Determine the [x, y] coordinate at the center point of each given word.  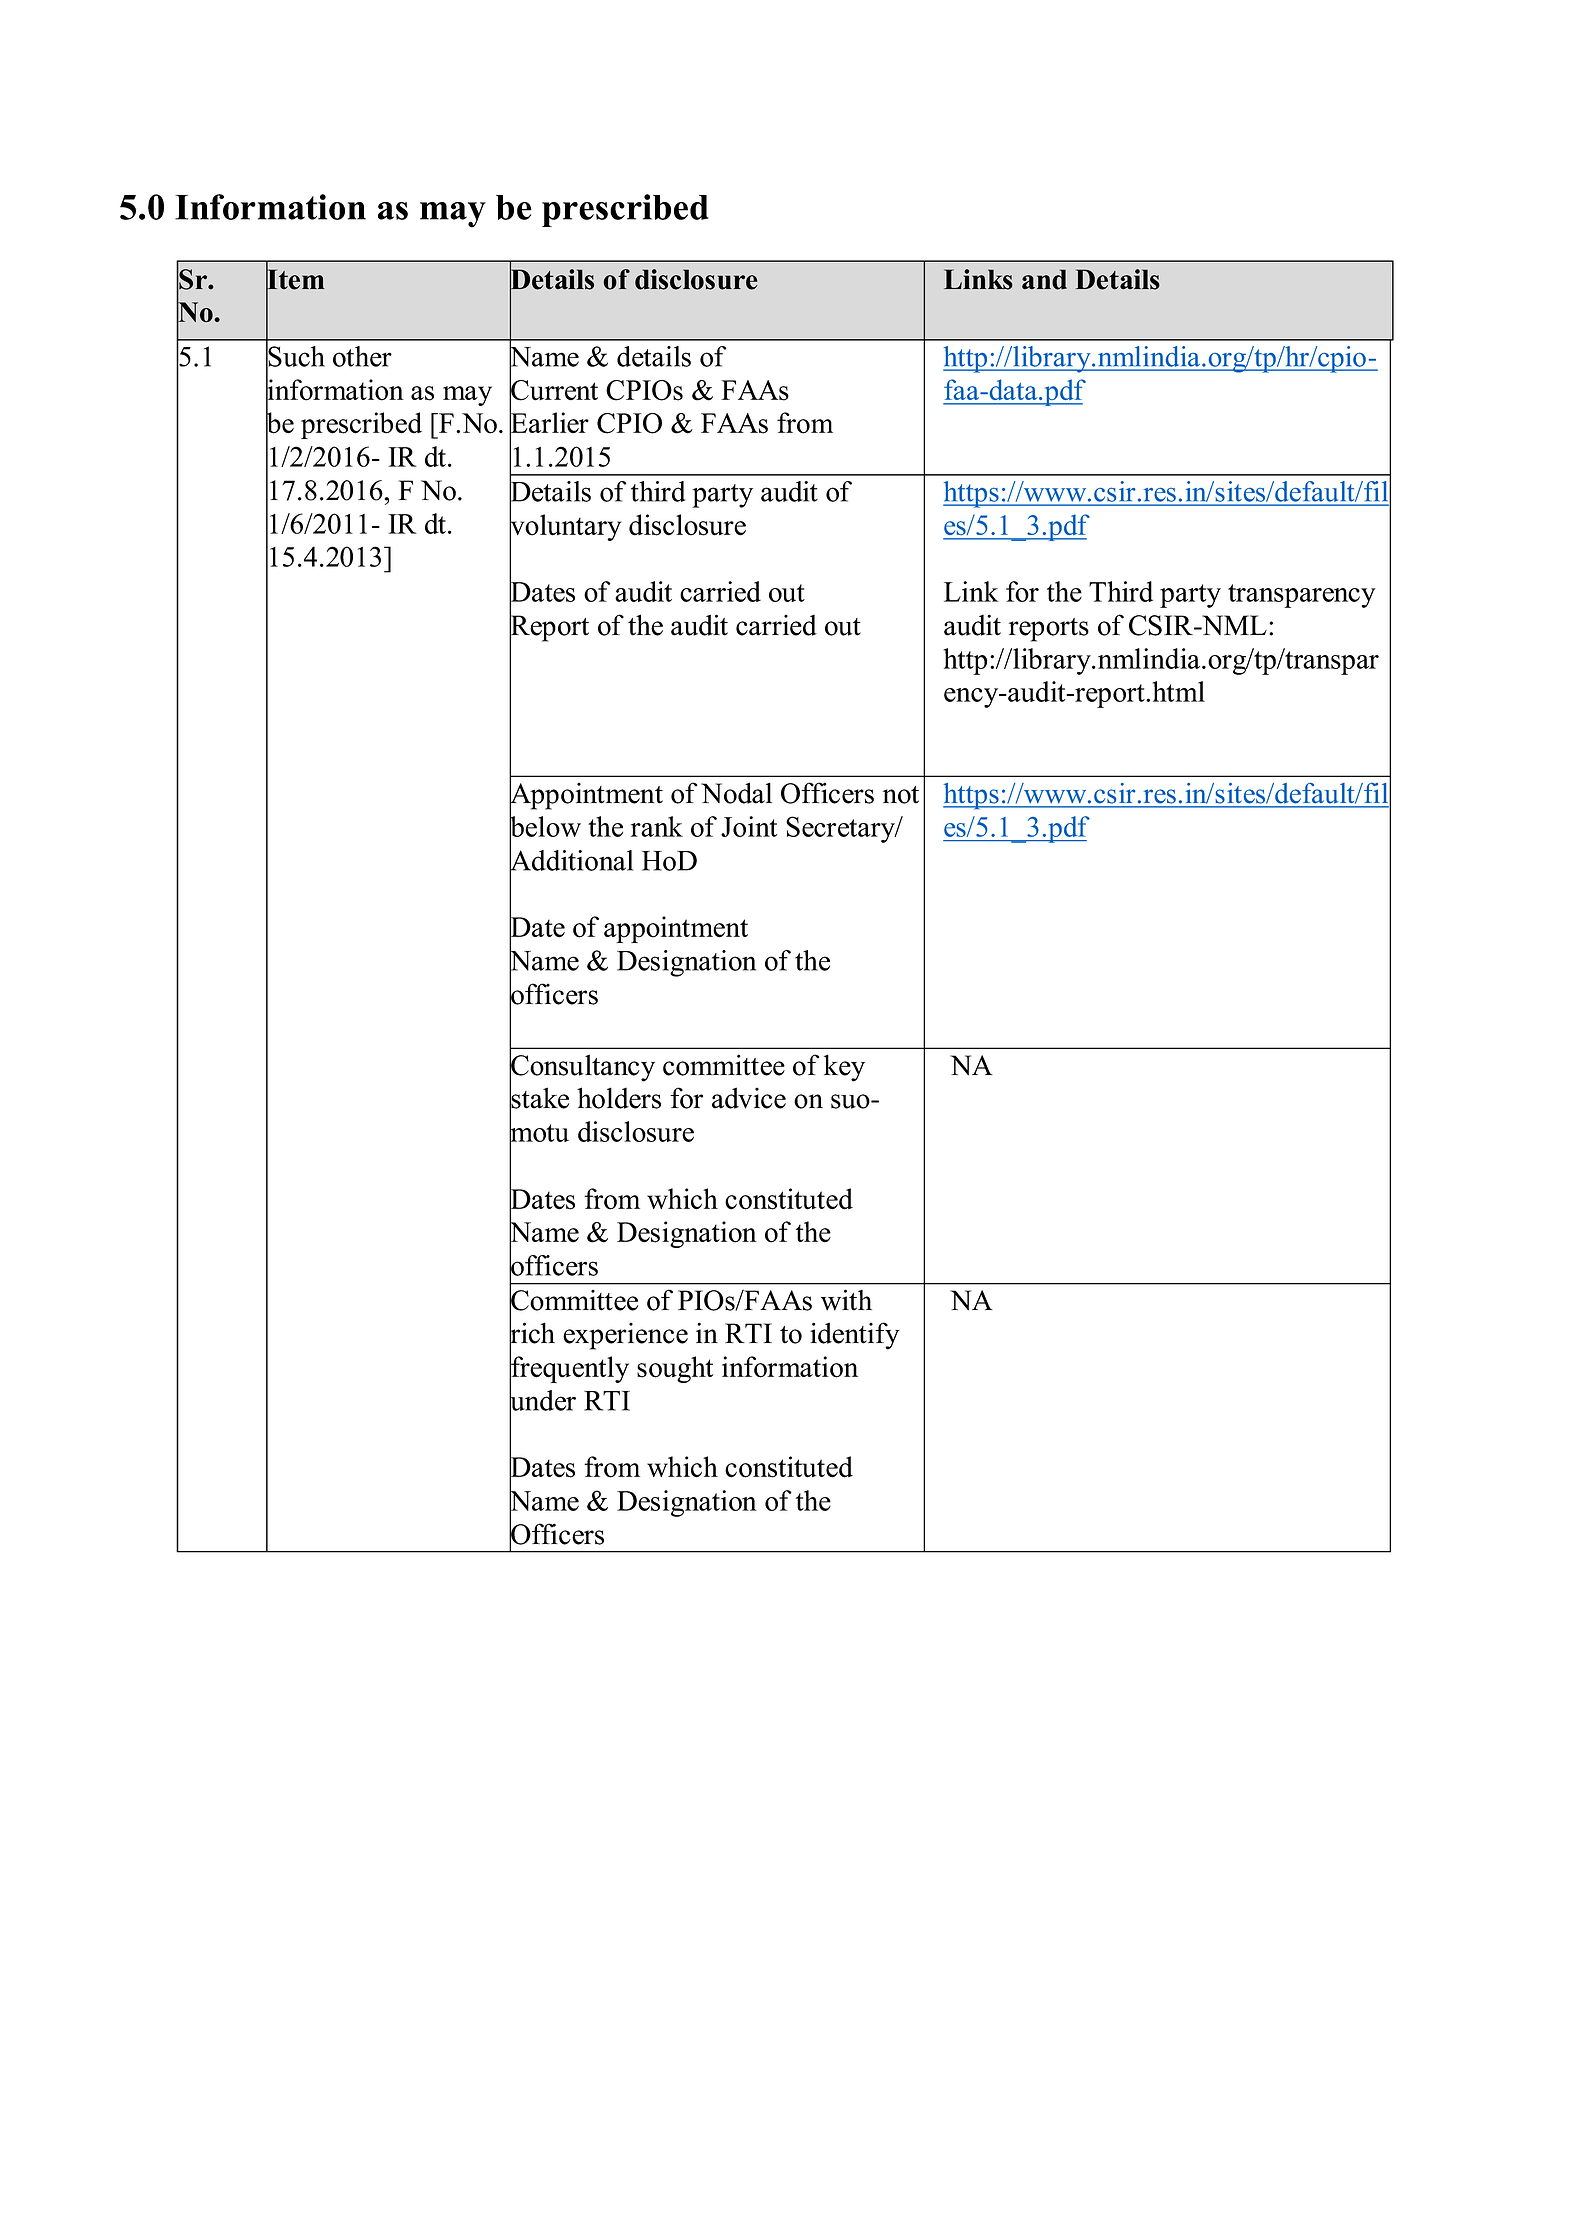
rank [657, 826]
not [901, 795]
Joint [749, 826]
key [844, 1068]
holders [619, 1098]
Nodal [736, 793]
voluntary [565, 528]
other [362, 356]
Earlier [549, 423]
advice [749, 1098]
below [545, 827]
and [1044, 279]
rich [532, 1333]
